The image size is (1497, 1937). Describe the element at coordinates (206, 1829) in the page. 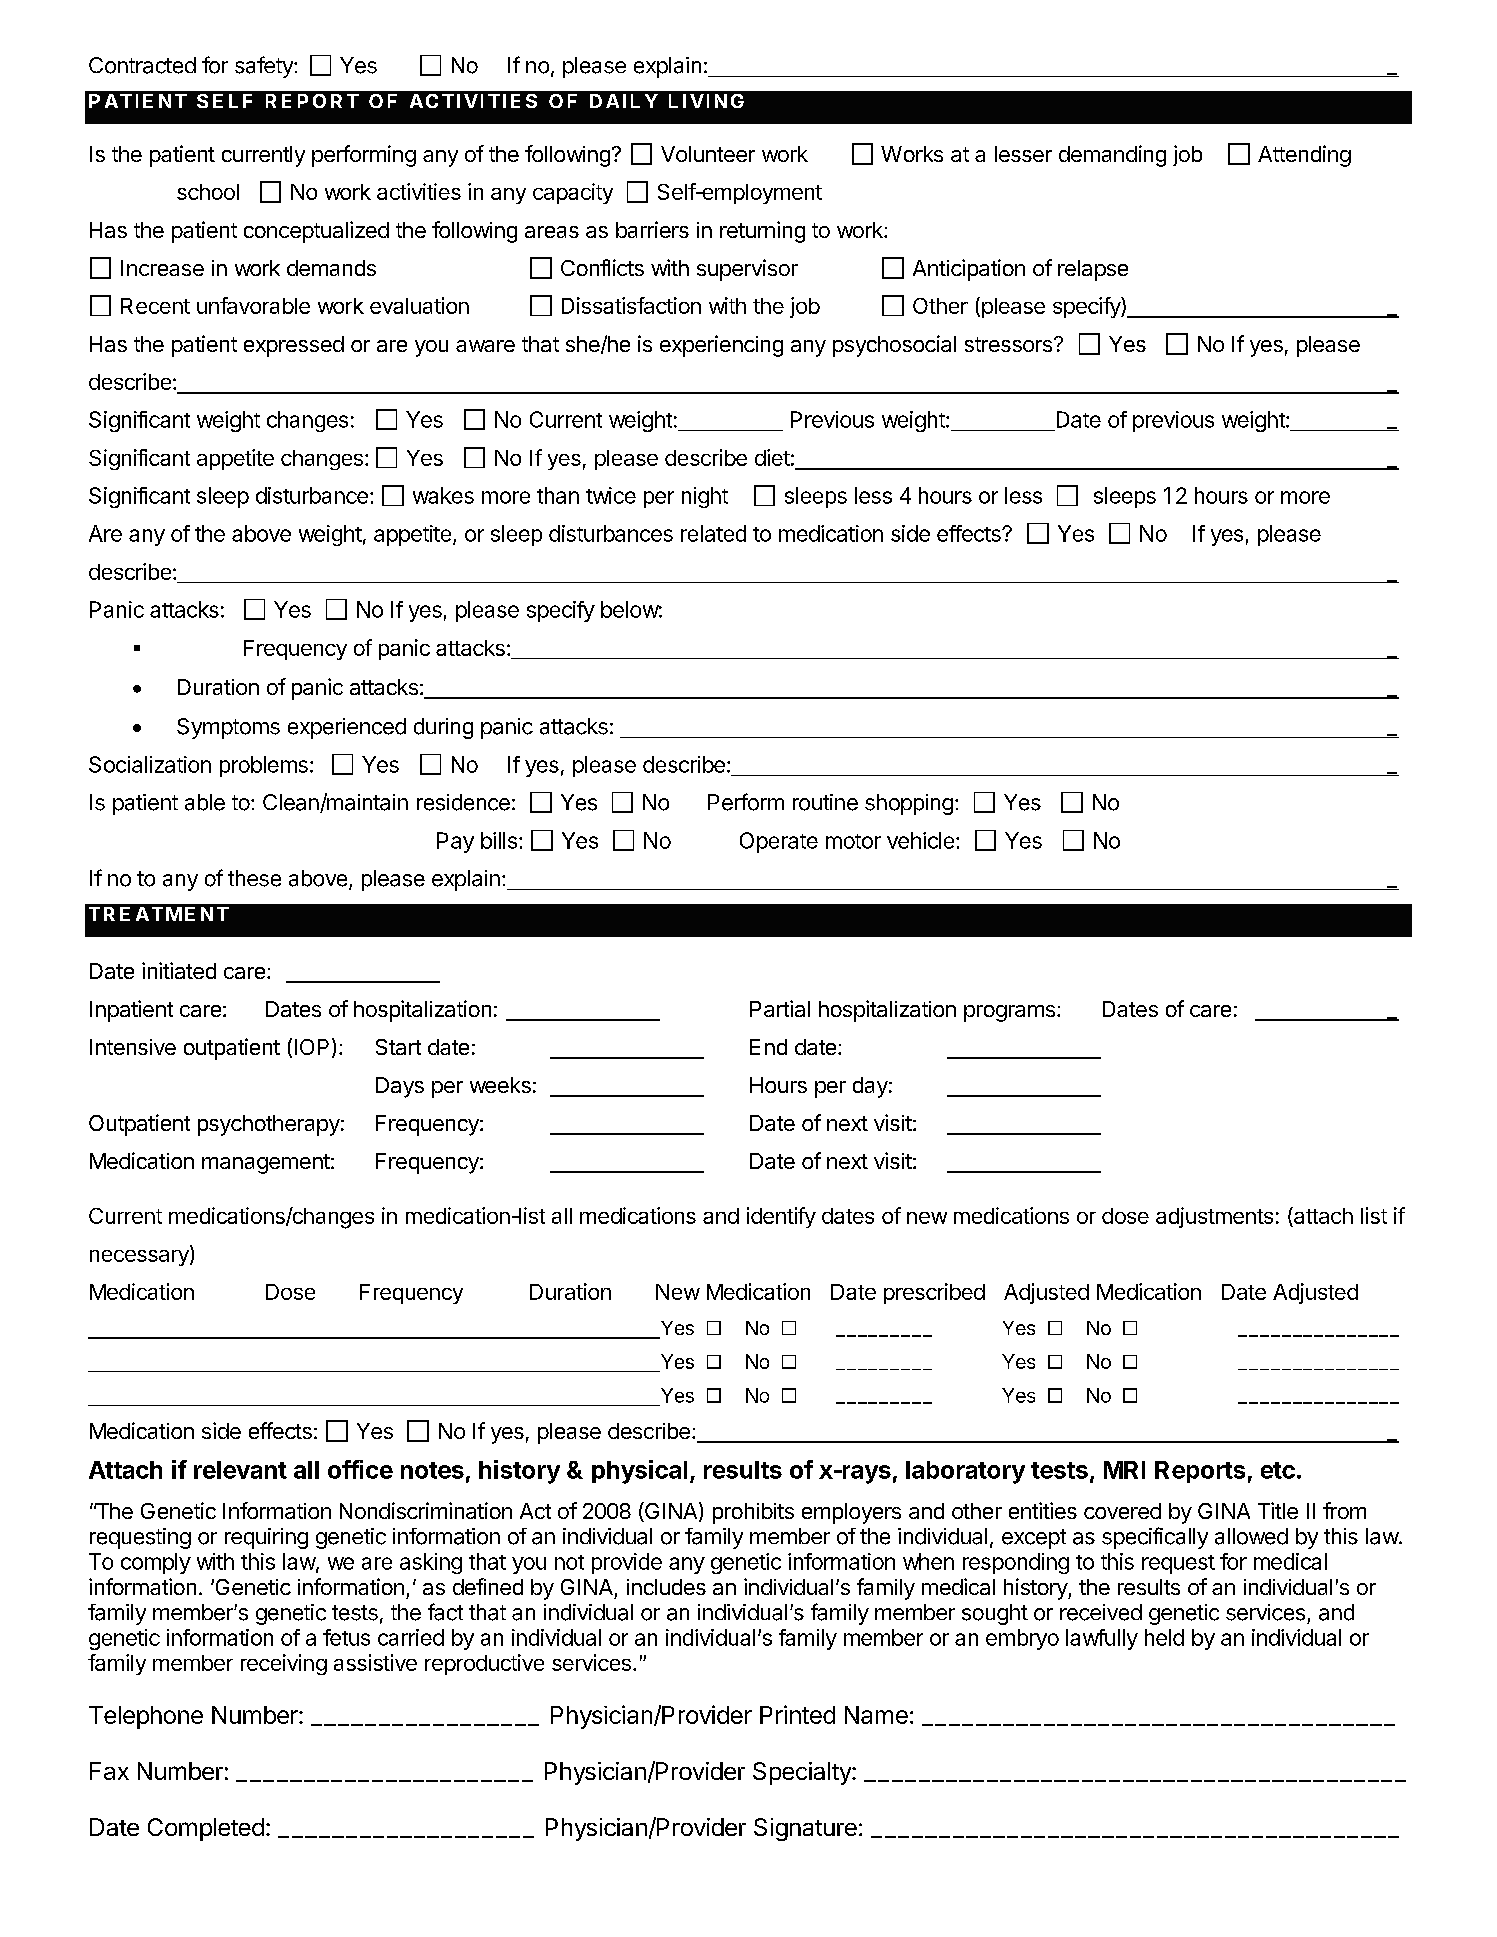

I see `Completed` at that location.
